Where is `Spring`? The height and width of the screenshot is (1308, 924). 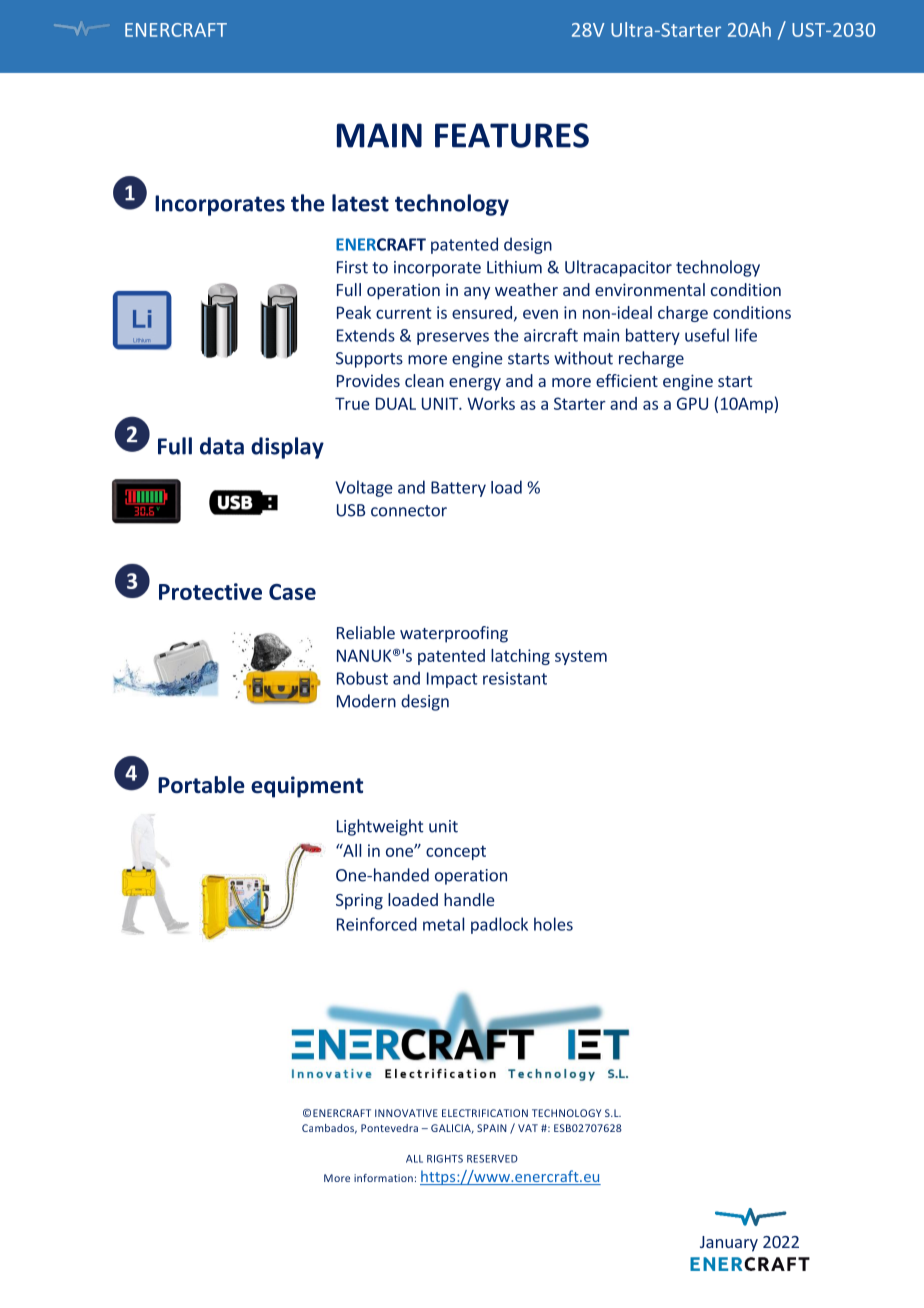 Spring is located at coordinates (359, 901).
